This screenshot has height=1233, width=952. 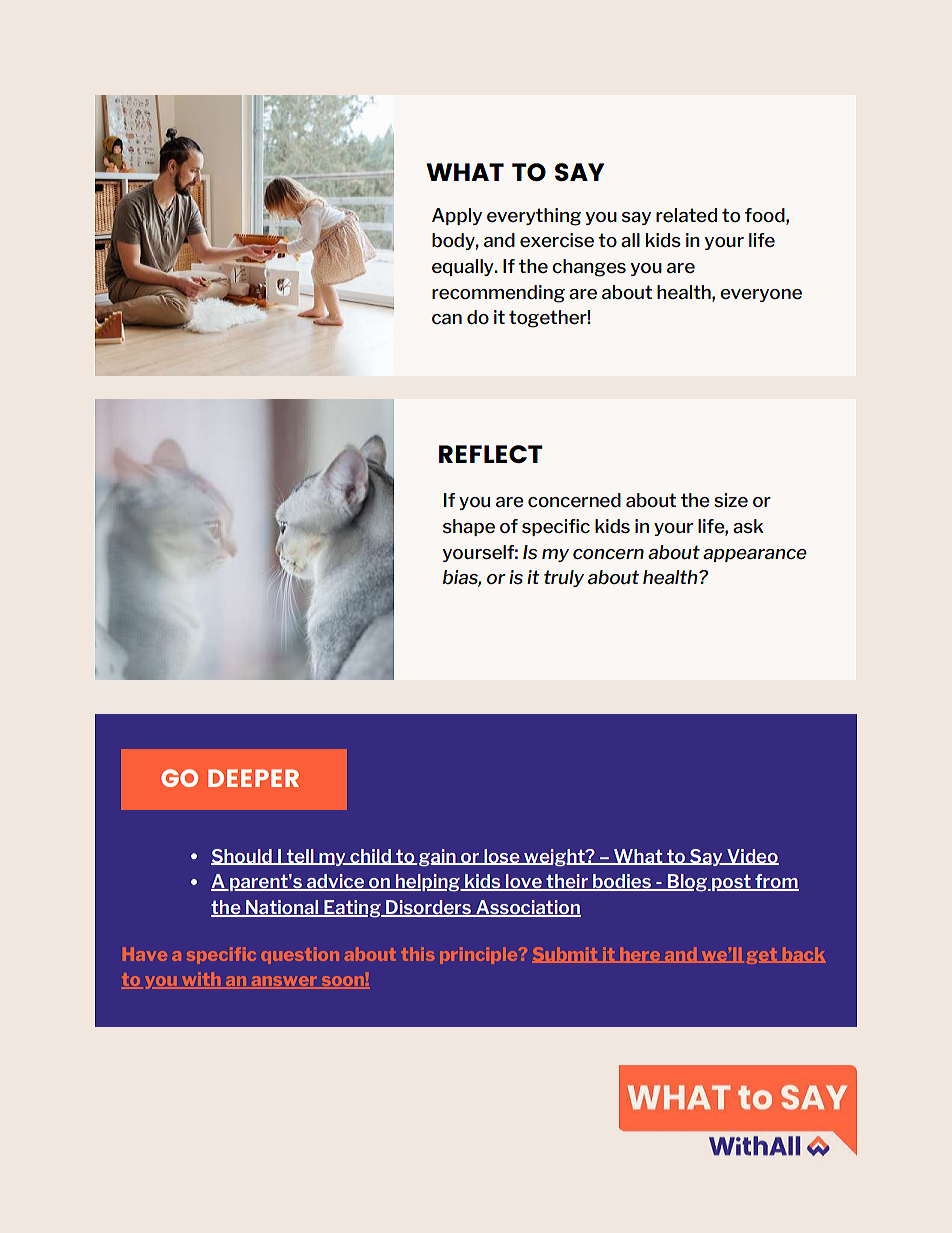 What do you see at coordinates (201, 980) in the screenshot?
I see `with` at bounding box center [201, 980].
